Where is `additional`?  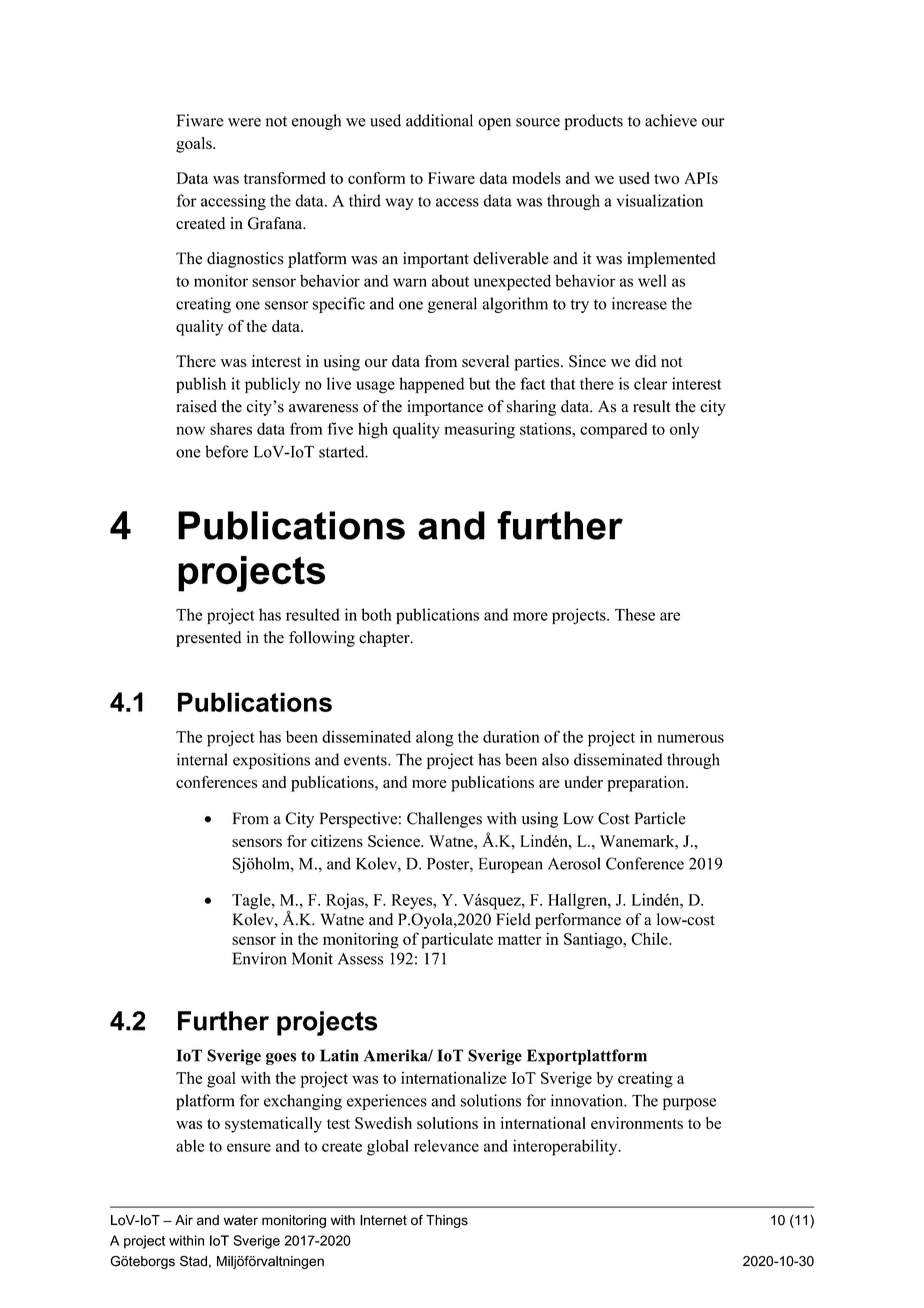 additional is located at coordinates (439, 120).
